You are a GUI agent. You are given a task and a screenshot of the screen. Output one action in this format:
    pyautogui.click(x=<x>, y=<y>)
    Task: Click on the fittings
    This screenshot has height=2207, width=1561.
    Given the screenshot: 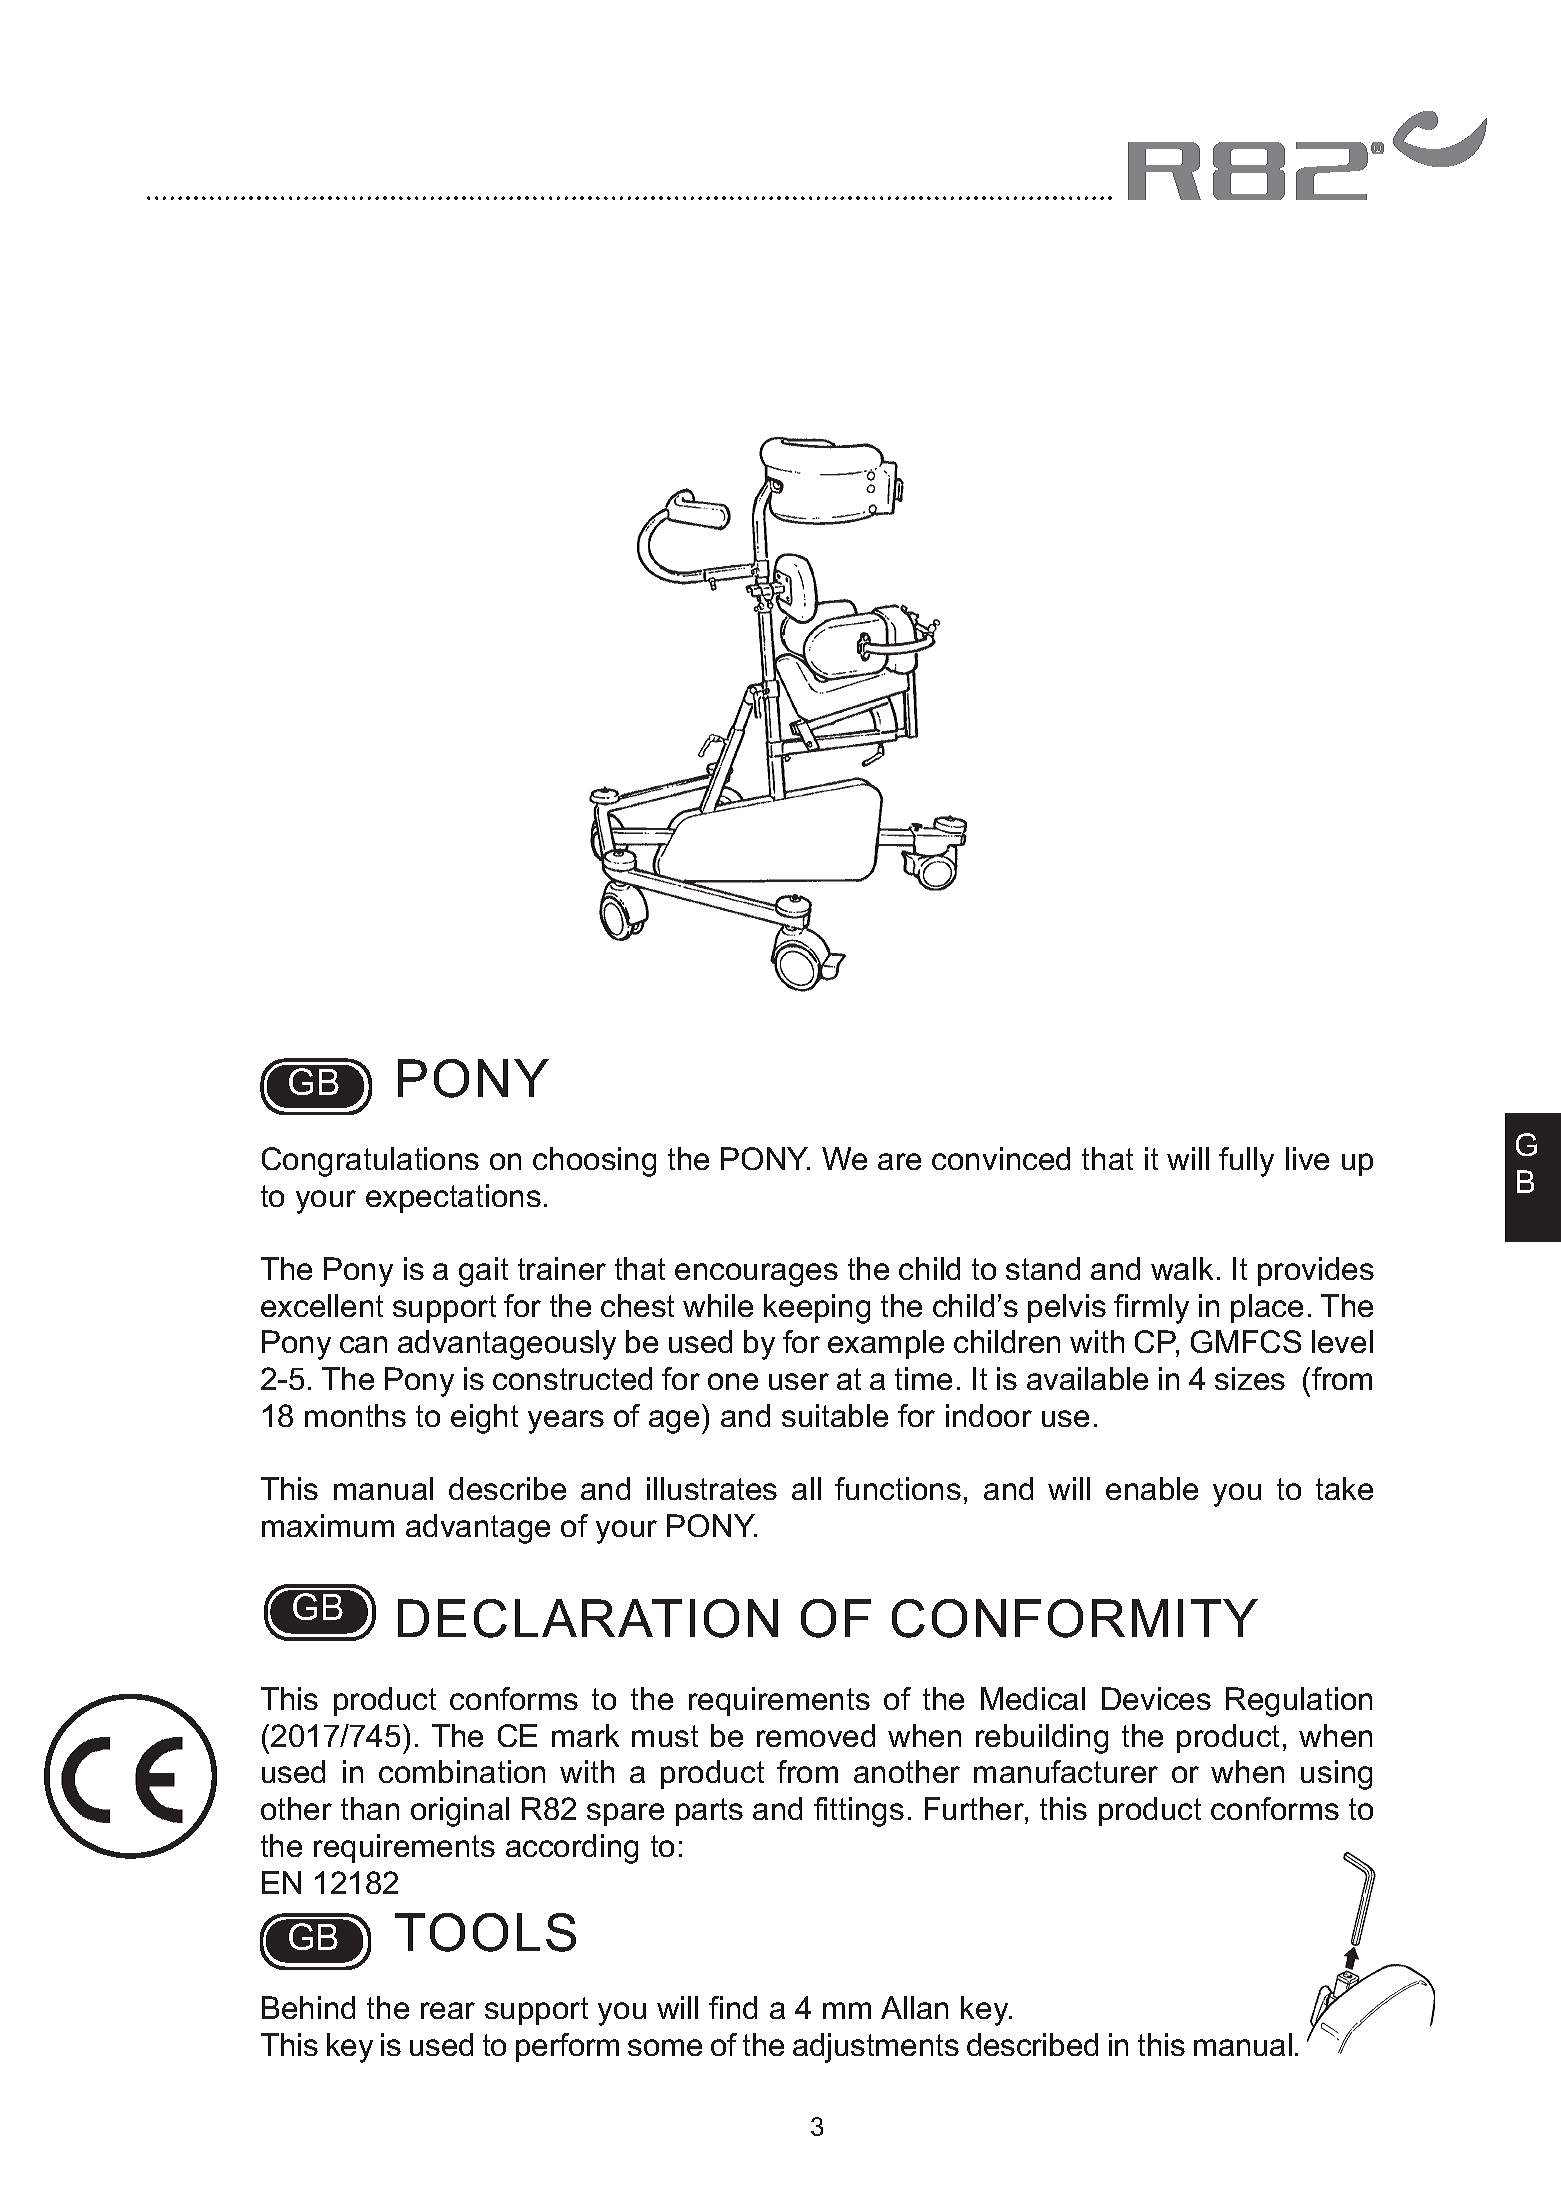 What is the action you would take?
    pyautogui.click(x=859, y=1812)
